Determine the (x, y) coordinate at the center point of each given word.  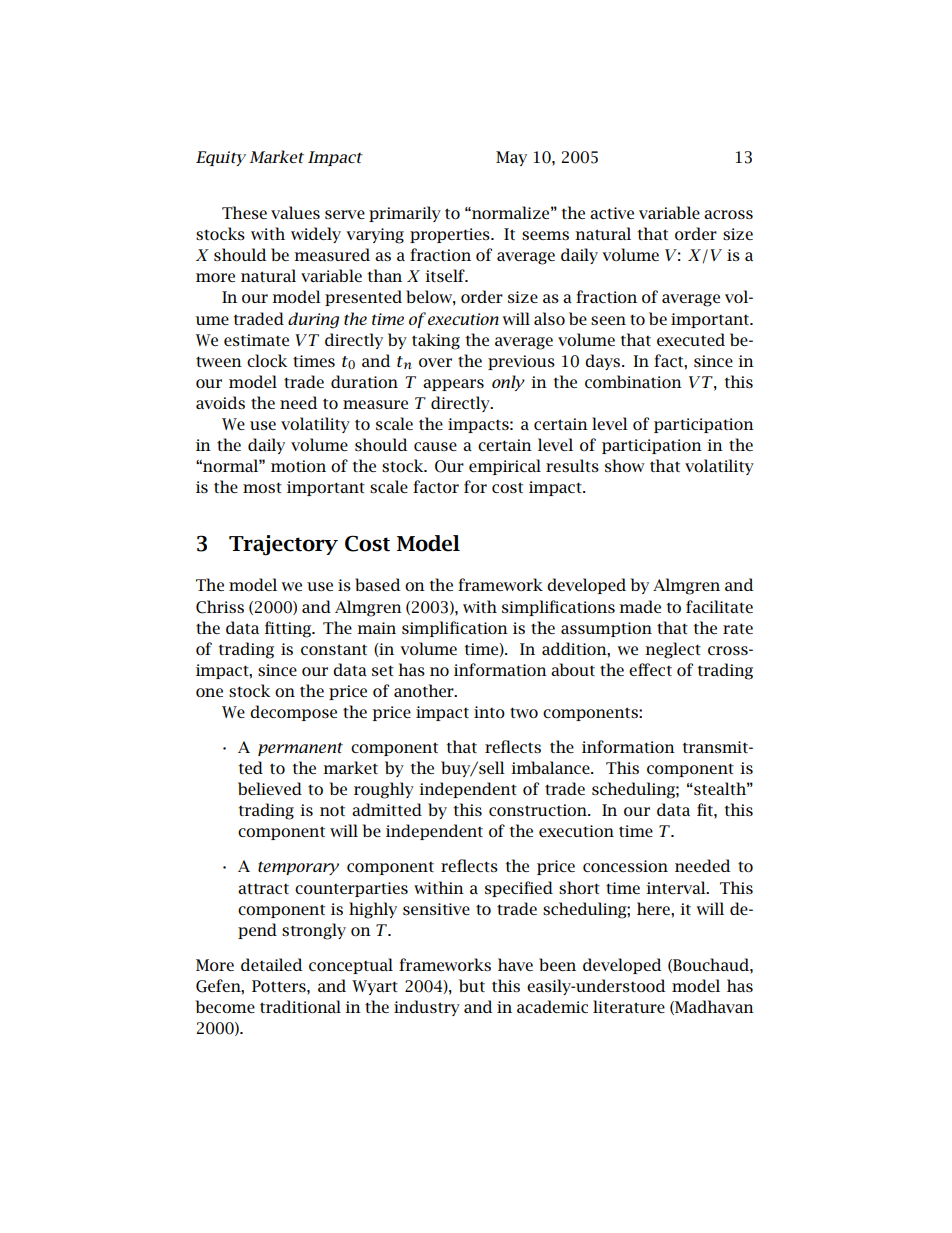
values (295, 212)
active (612, 213)
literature (629, 1006)
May (511, 158)
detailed (271, 964)
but (472, 985)
